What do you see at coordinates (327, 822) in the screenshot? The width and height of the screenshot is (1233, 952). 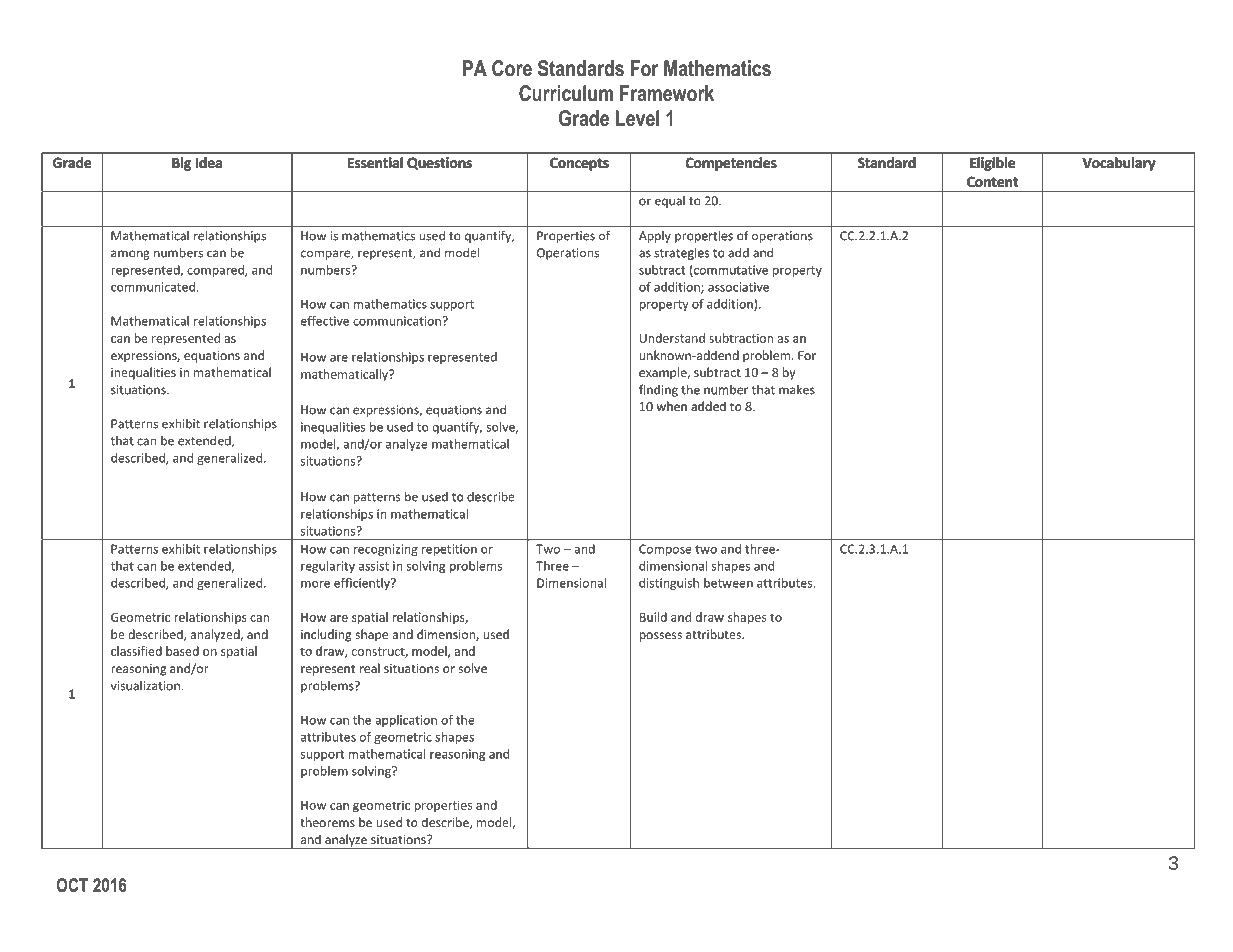 I see `theorems` at bounding box center [327, 822].
